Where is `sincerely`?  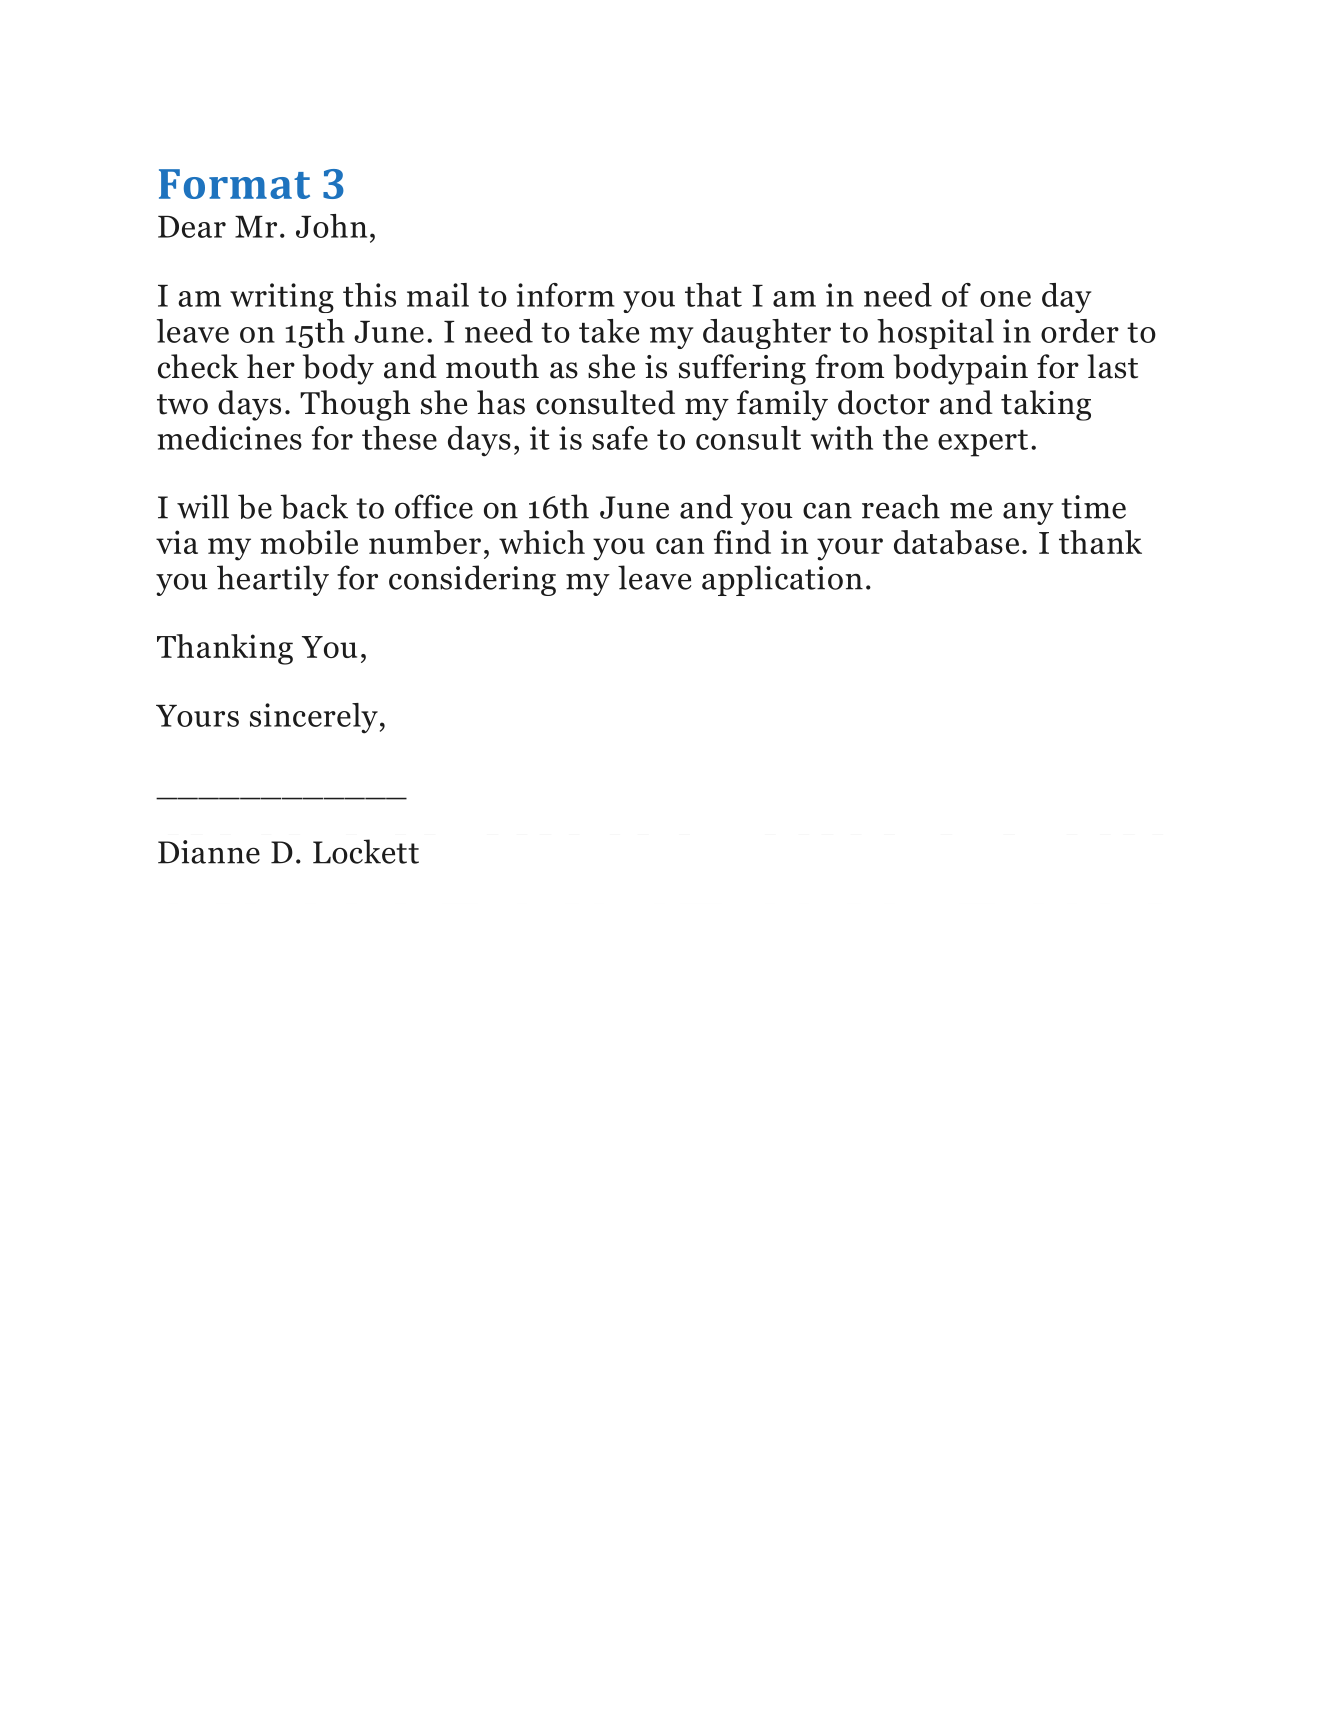 sincerely is located at coordinates (314, 718).
